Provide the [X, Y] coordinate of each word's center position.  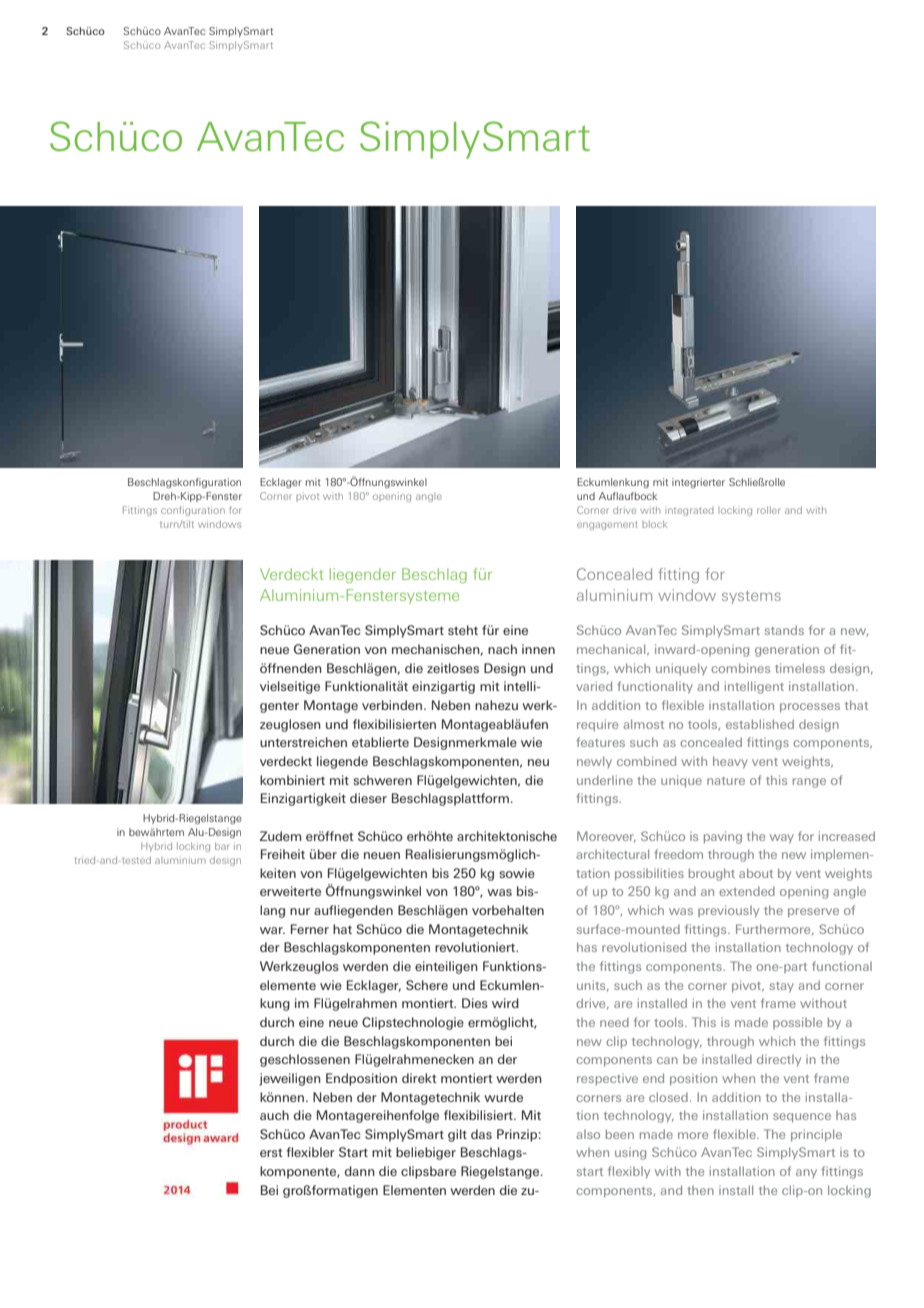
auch [274, 1115]
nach [502, 649]
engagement [607, 525]
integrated [689, 511]
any [806, 1173]
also [588, 1134]
